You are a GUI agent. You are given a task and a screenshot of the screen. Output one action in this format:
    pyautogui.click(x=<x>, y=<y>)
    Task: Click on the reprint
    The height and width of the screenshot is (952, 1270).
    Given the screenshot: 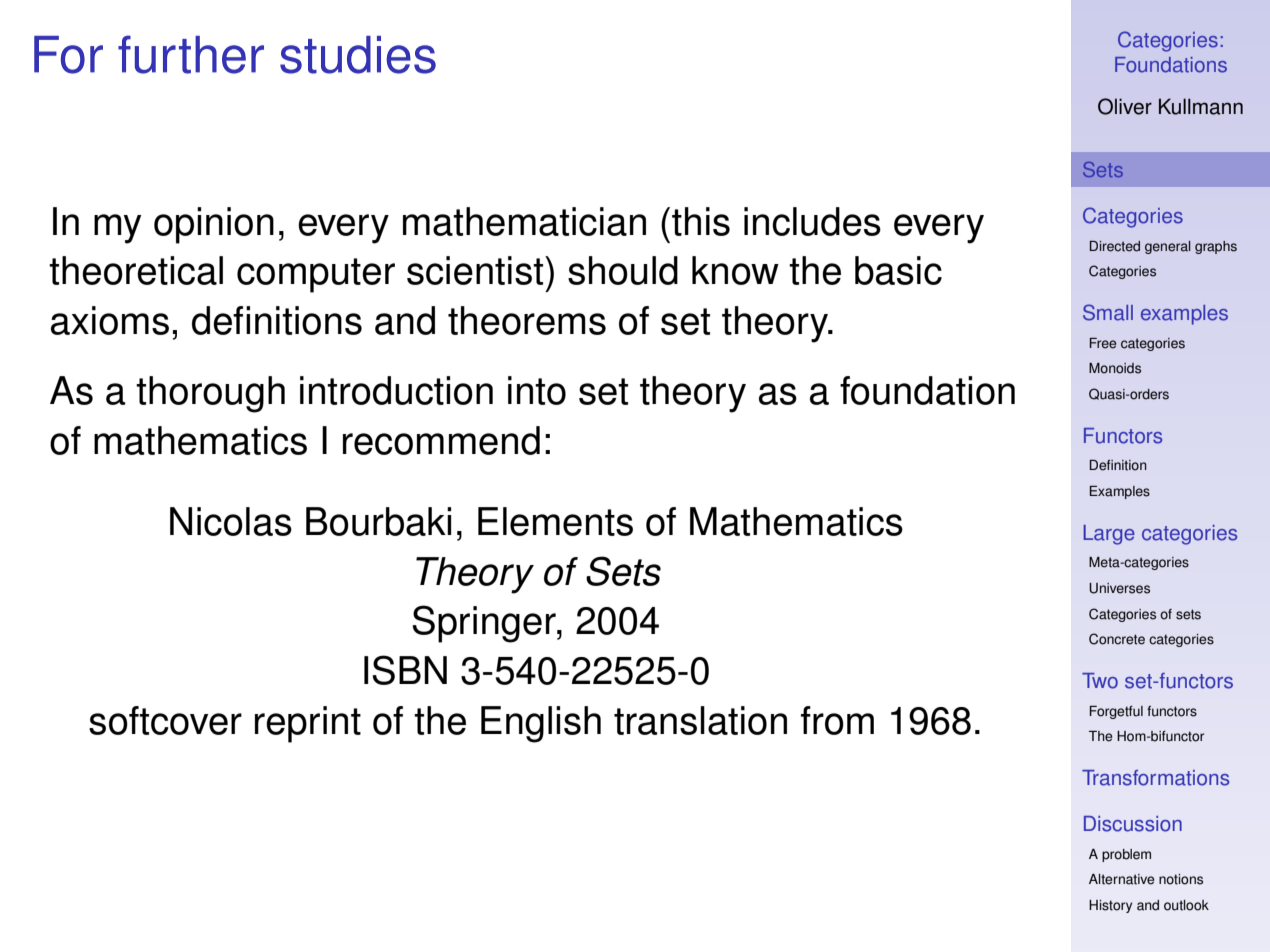 What is the action you would take?
    pyautogui.click(x=308, y=724)
